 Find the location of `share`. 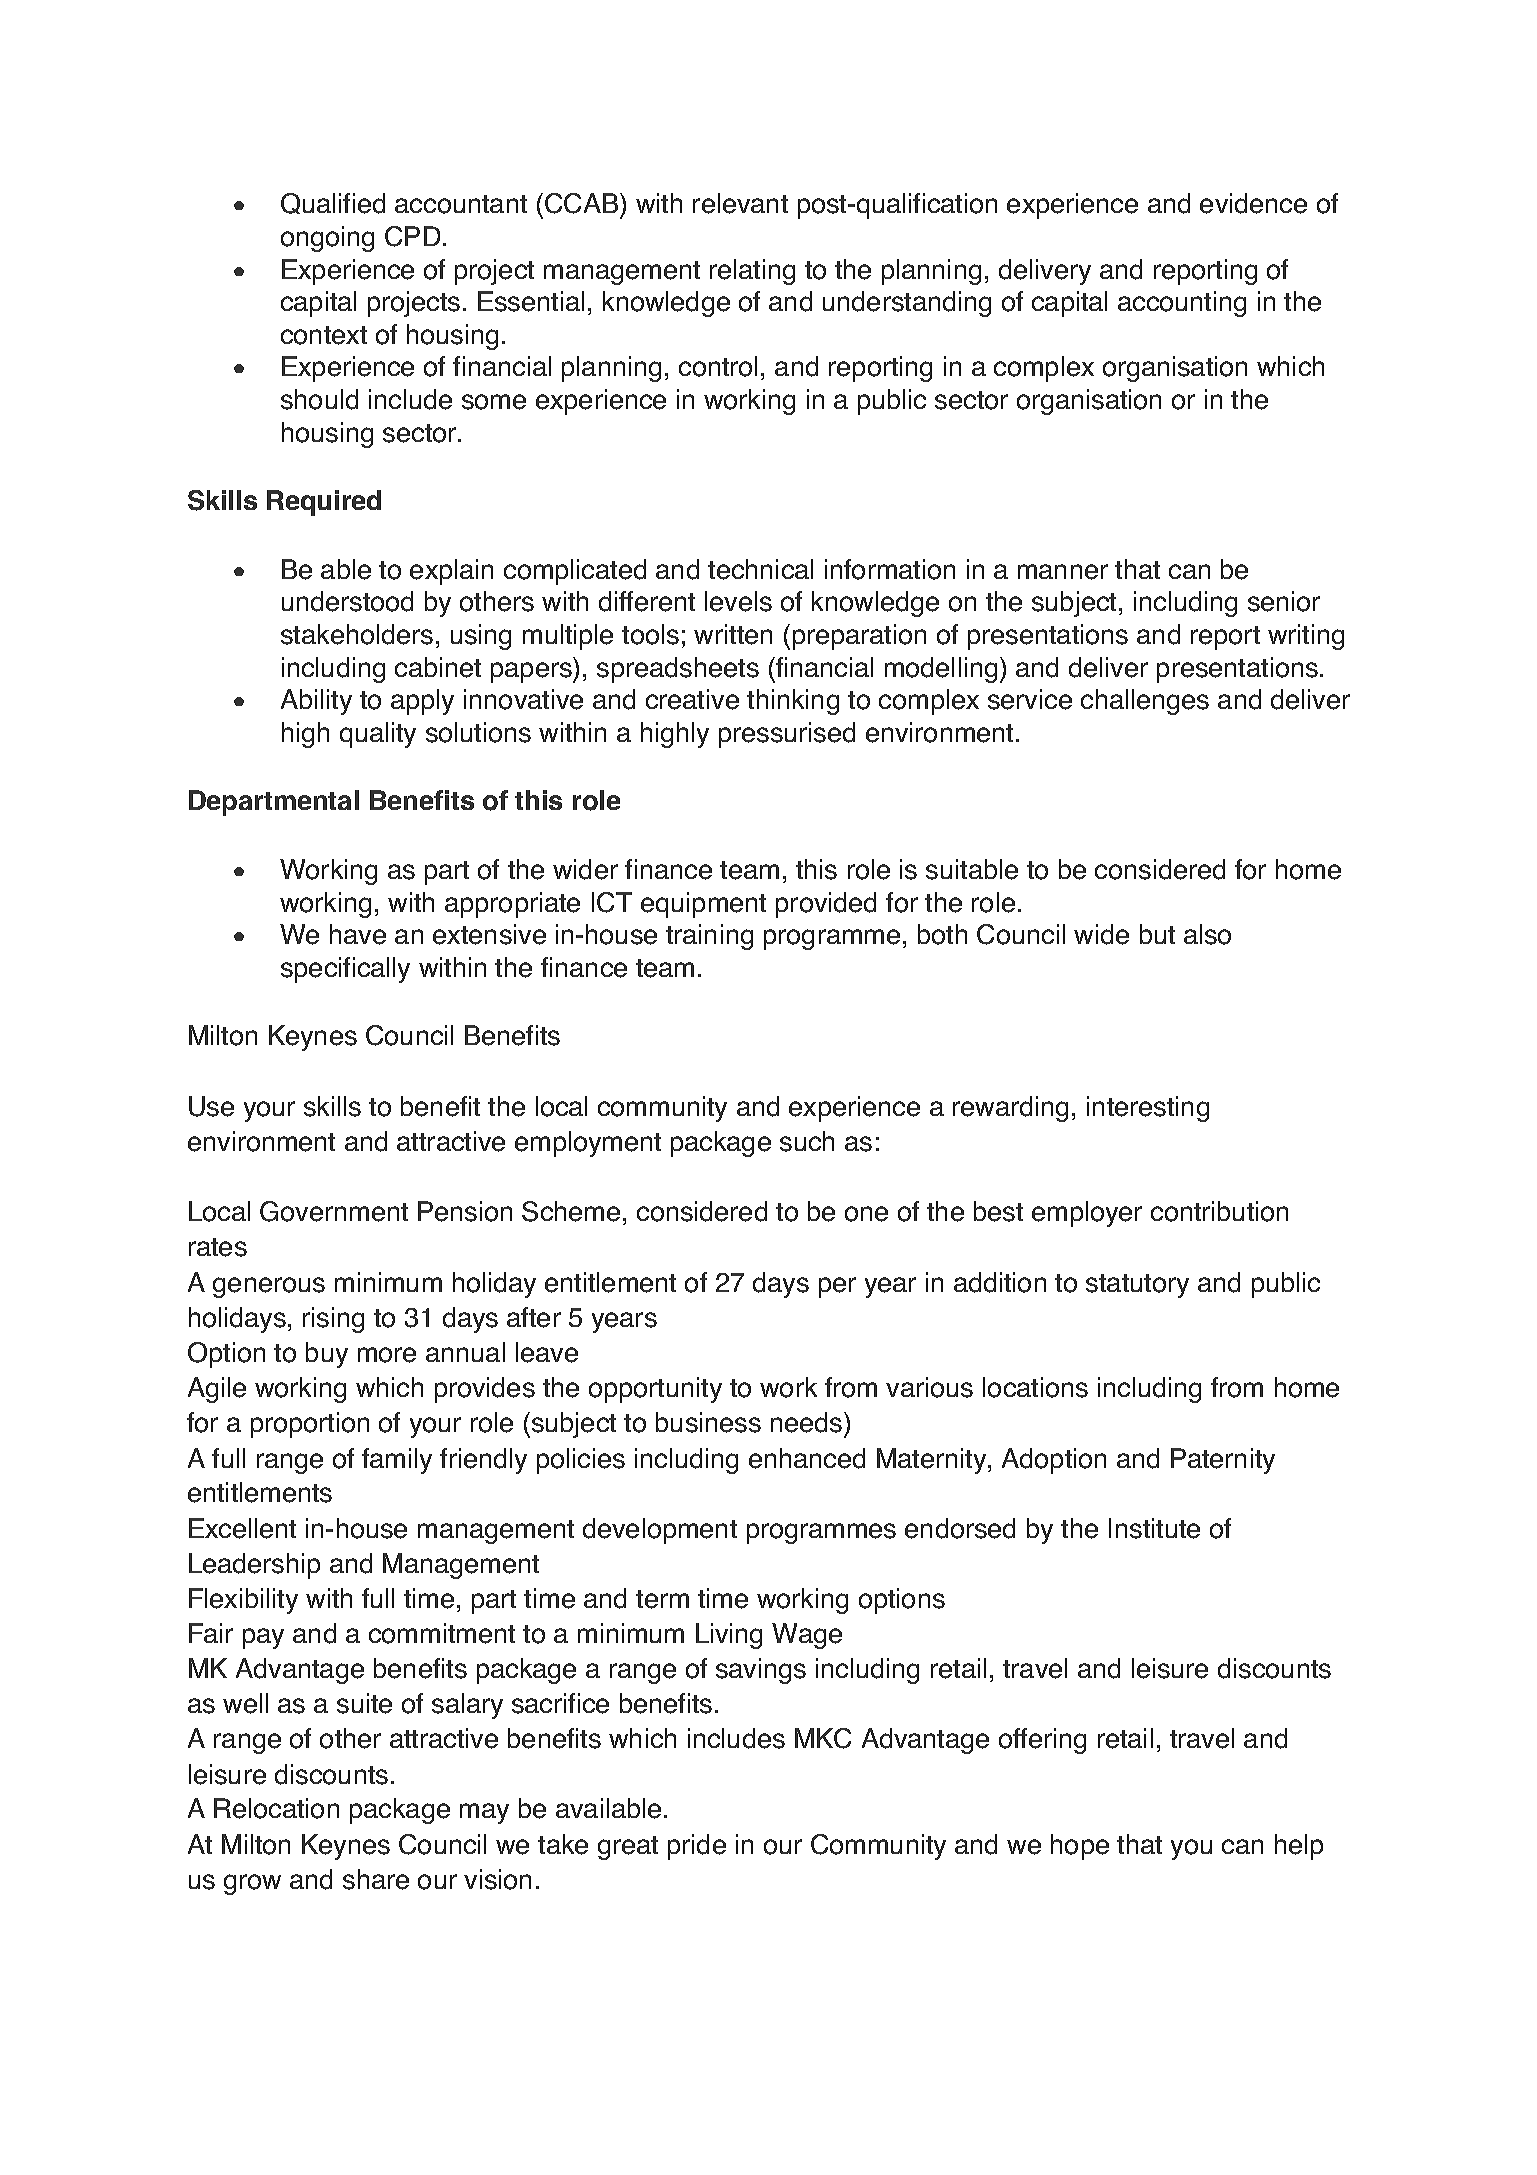

share is located at coordinates (376, 1879).
